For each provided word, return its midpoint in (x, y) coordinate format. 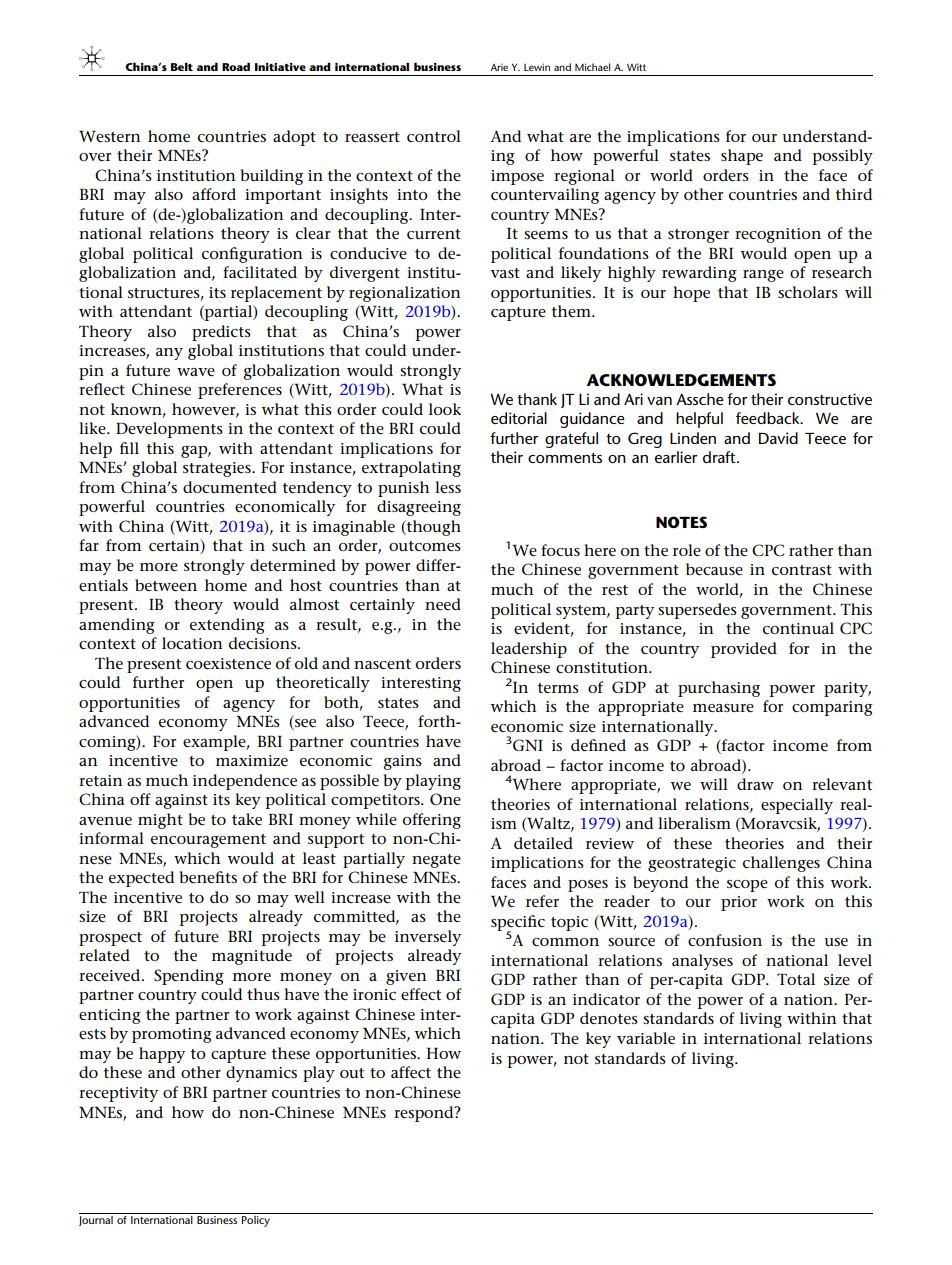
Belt (182, 66)
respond (425, 1114)
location (192, 643)
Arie (499, 67)
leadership (529, 650)
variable (646, 1038)
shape (742, 157)
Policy (256, 1220)
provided (744, 650)
